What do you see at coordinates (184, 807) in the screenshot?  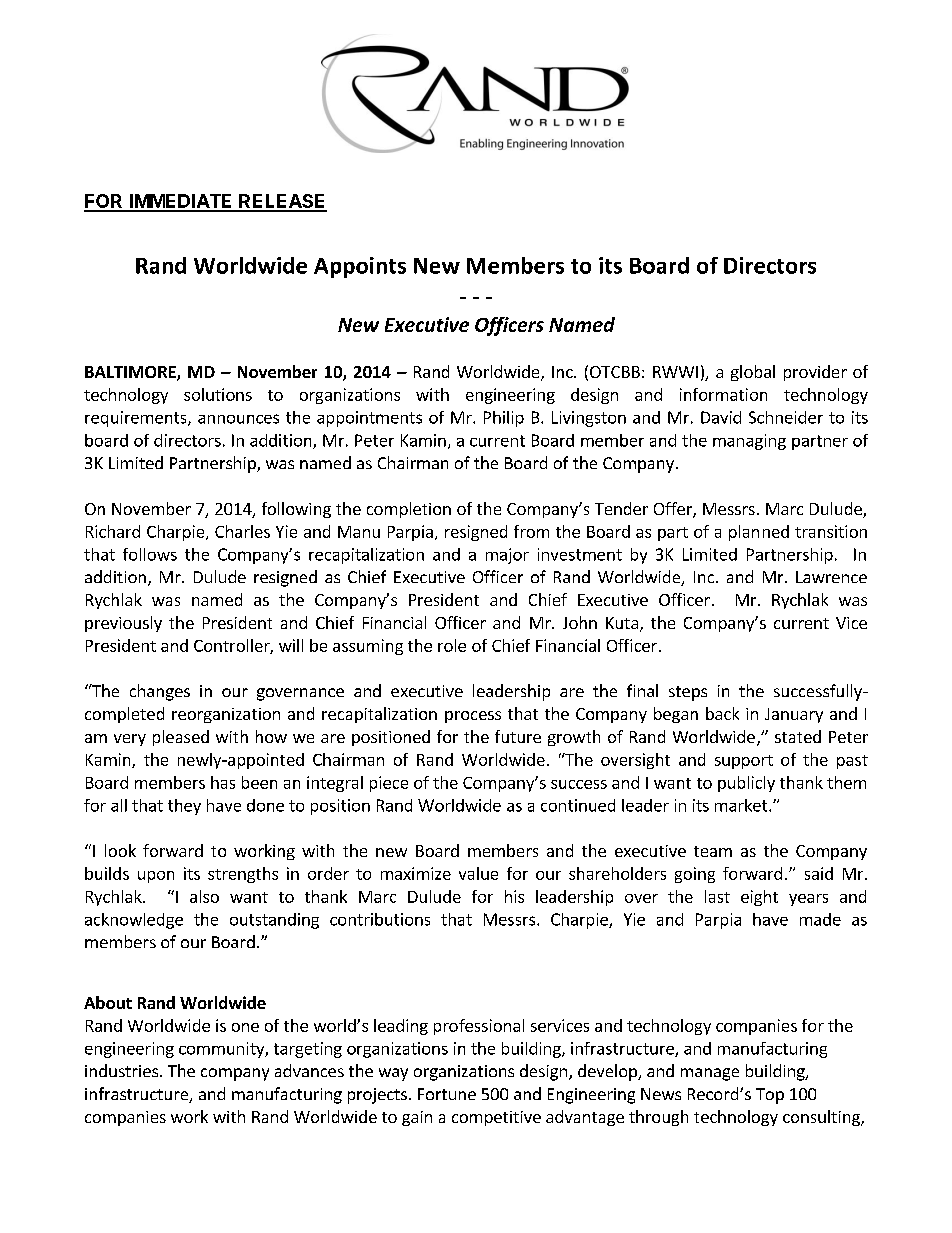 I see `they` at bounding box center [184, 807].
